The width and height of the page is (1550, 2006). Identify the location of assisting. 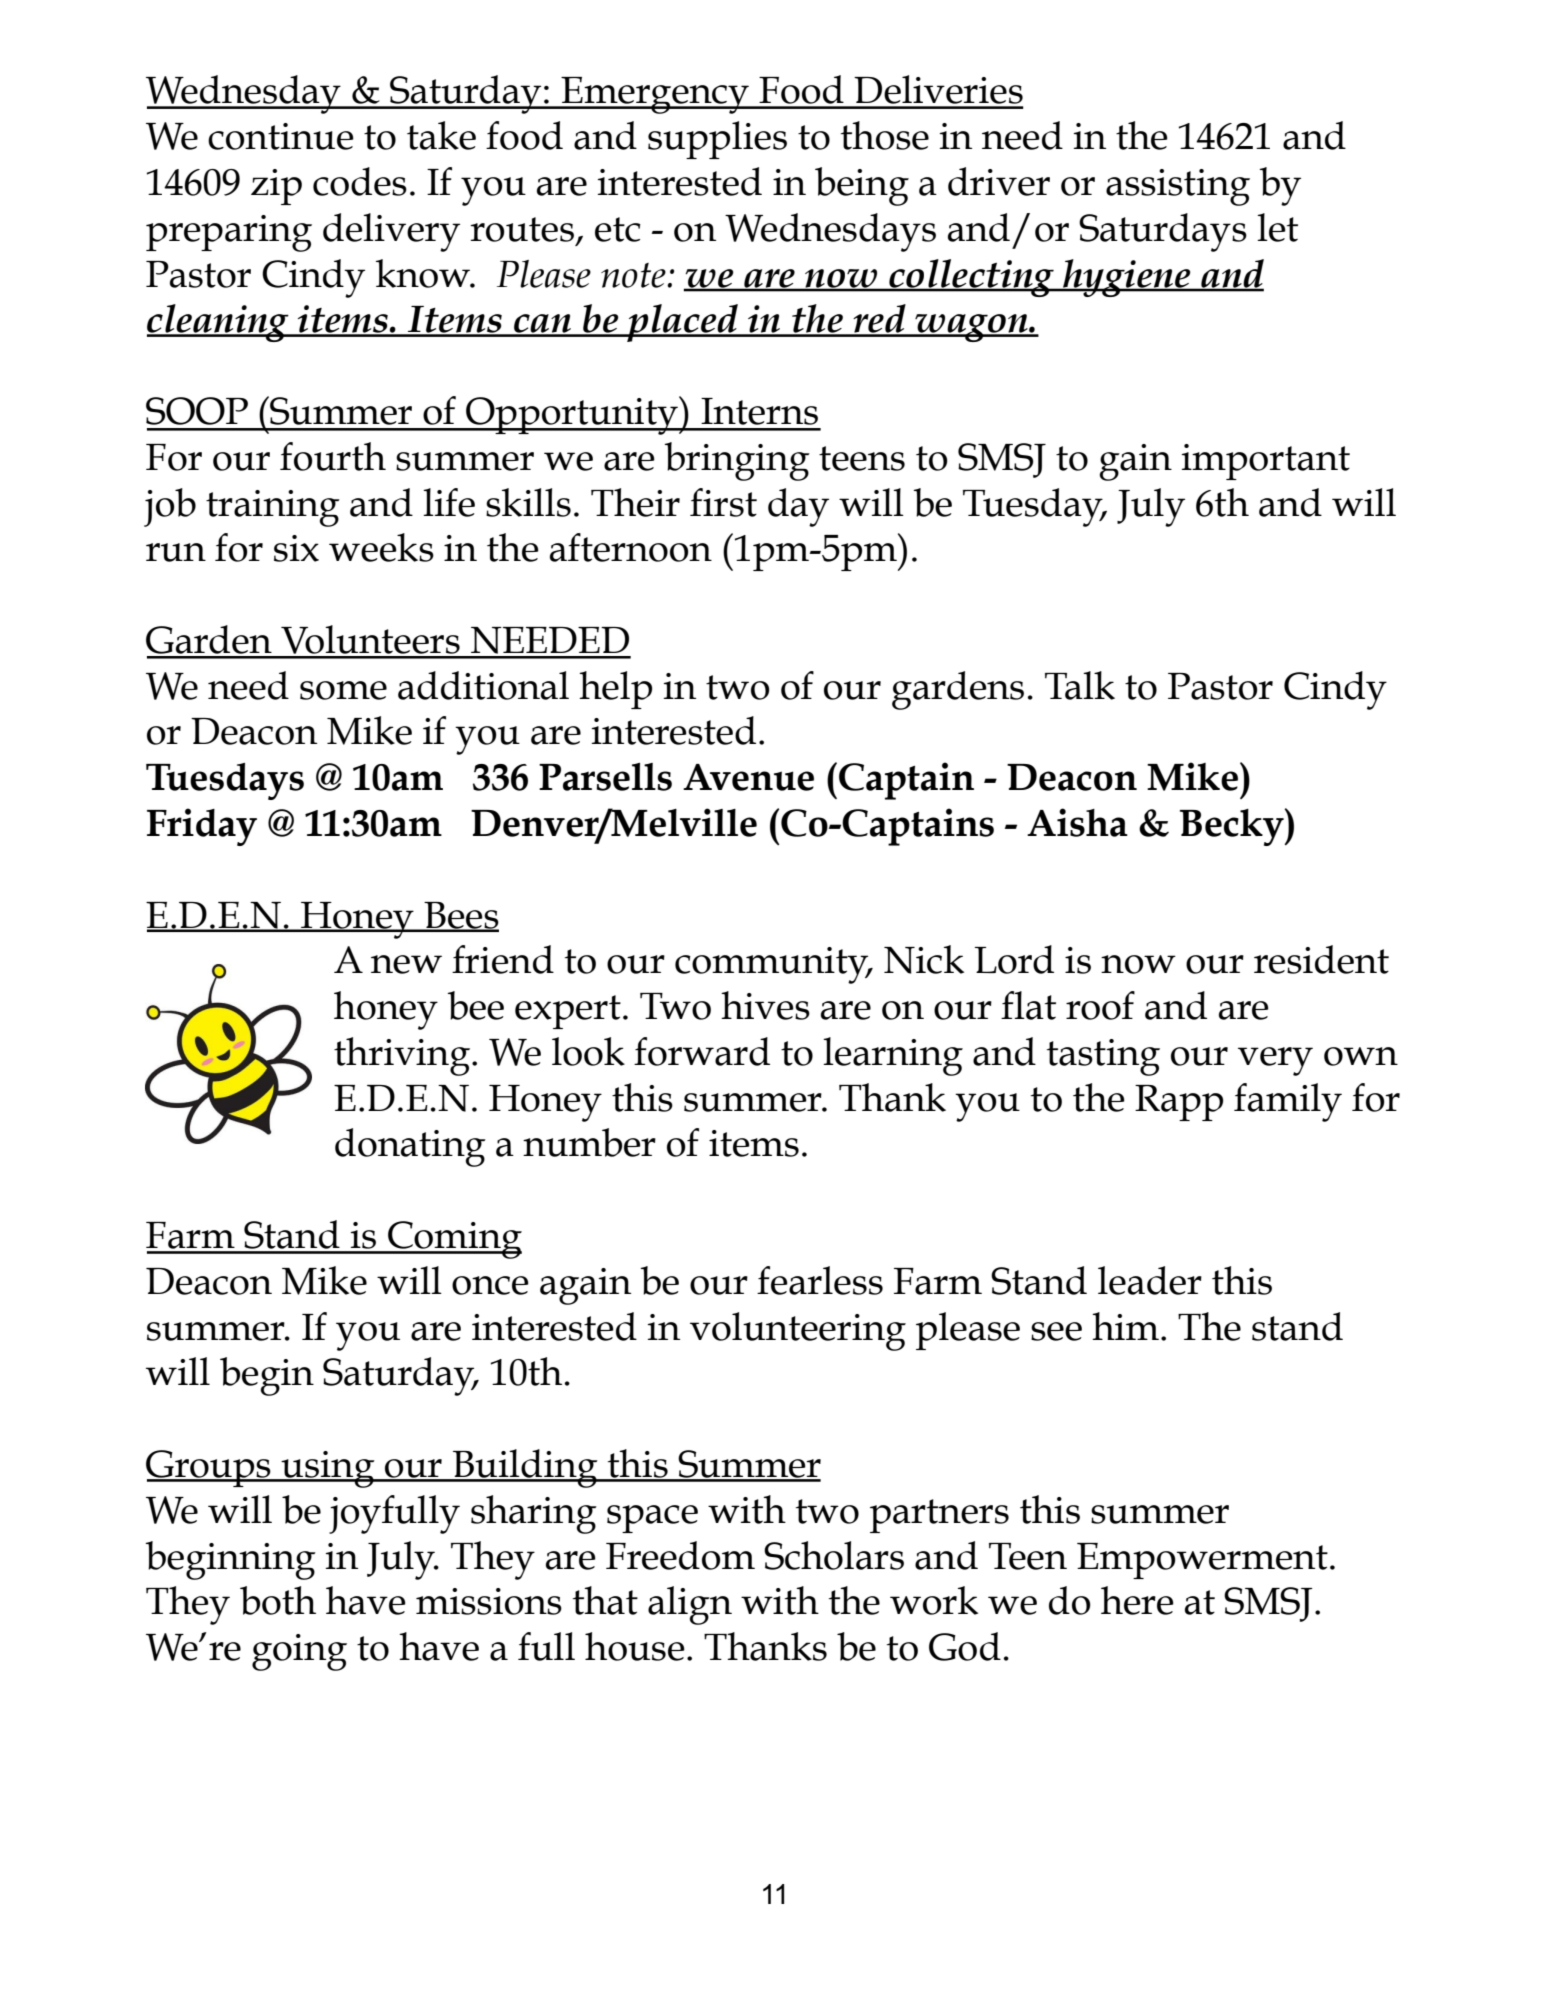
(1178, 187).
